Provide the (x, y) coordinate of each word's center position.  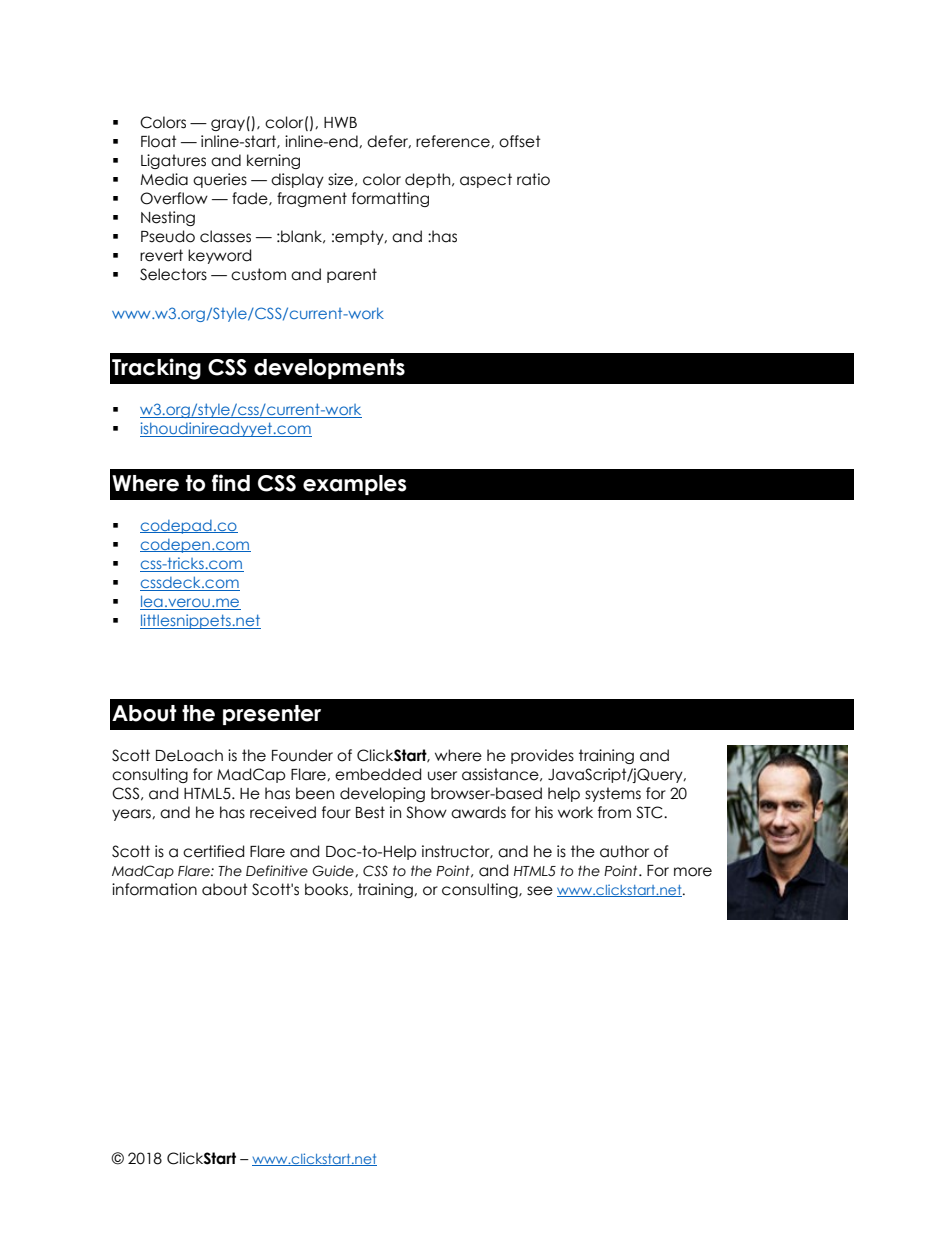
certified (213, 851)
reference (454, 141)
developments (329, 369)
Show (426, 812)
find (231, 483)
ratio (533, 179)
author (624, 851)
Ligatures (173, 161)
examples (355, 485)
